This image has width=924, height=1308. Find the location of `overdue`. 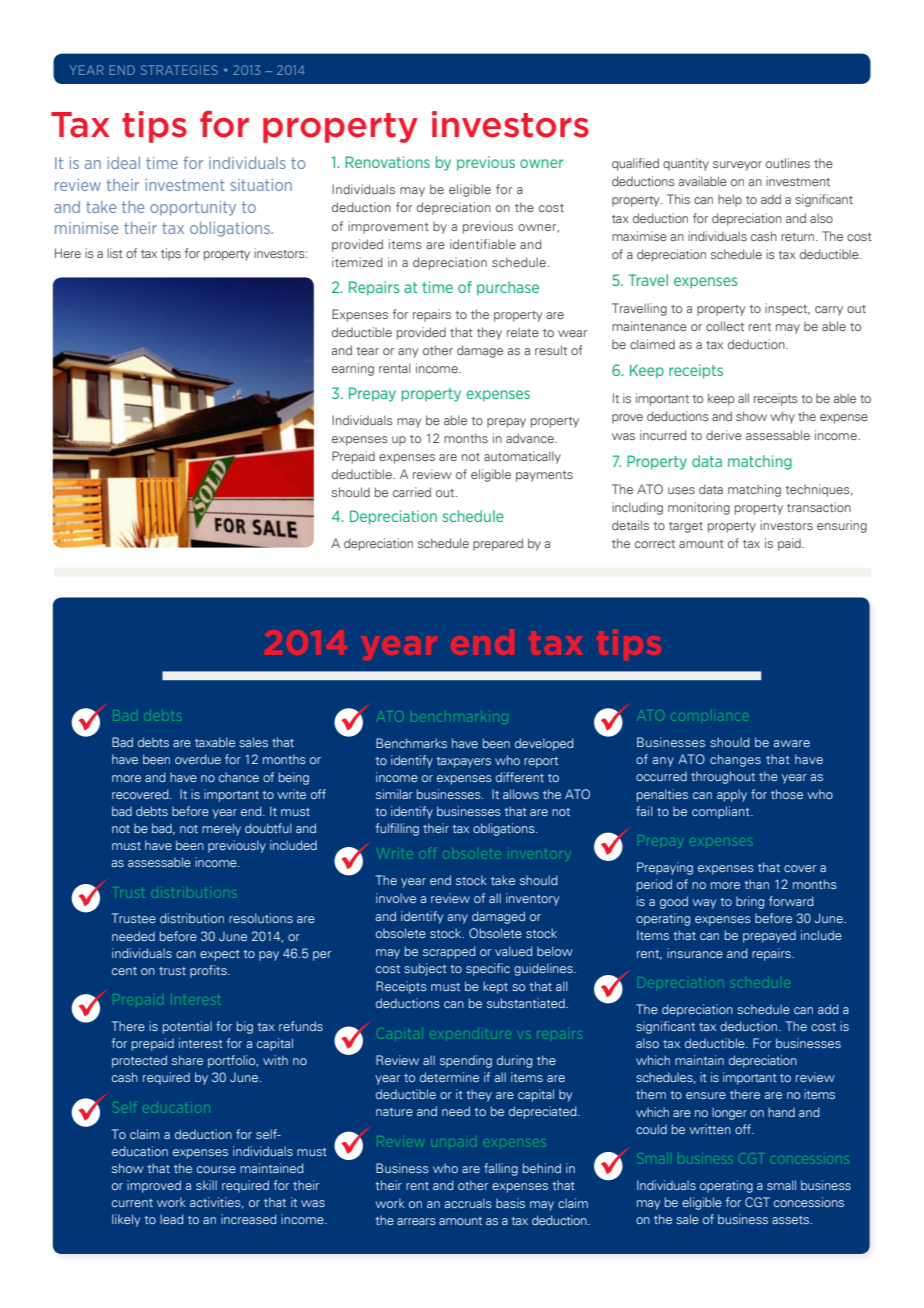

overdue is located at coordinates (198, 759).
